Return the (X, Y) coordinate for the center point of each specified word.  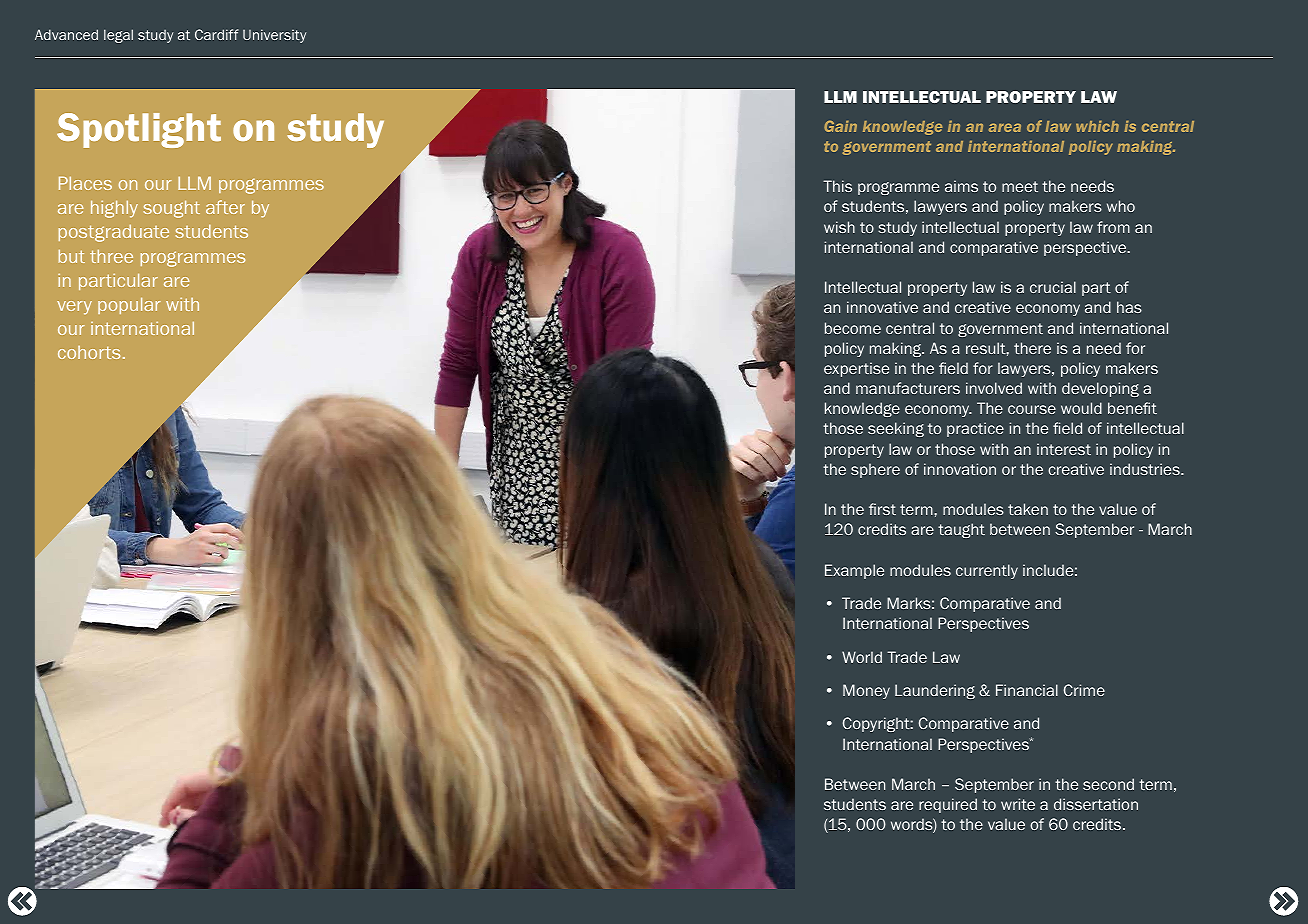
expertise (856, 369)
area (1005, 127)
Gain (840, 126)
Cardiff (217, 34)
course (1032, 409)
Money (866, 691)
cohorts (89, 352)
